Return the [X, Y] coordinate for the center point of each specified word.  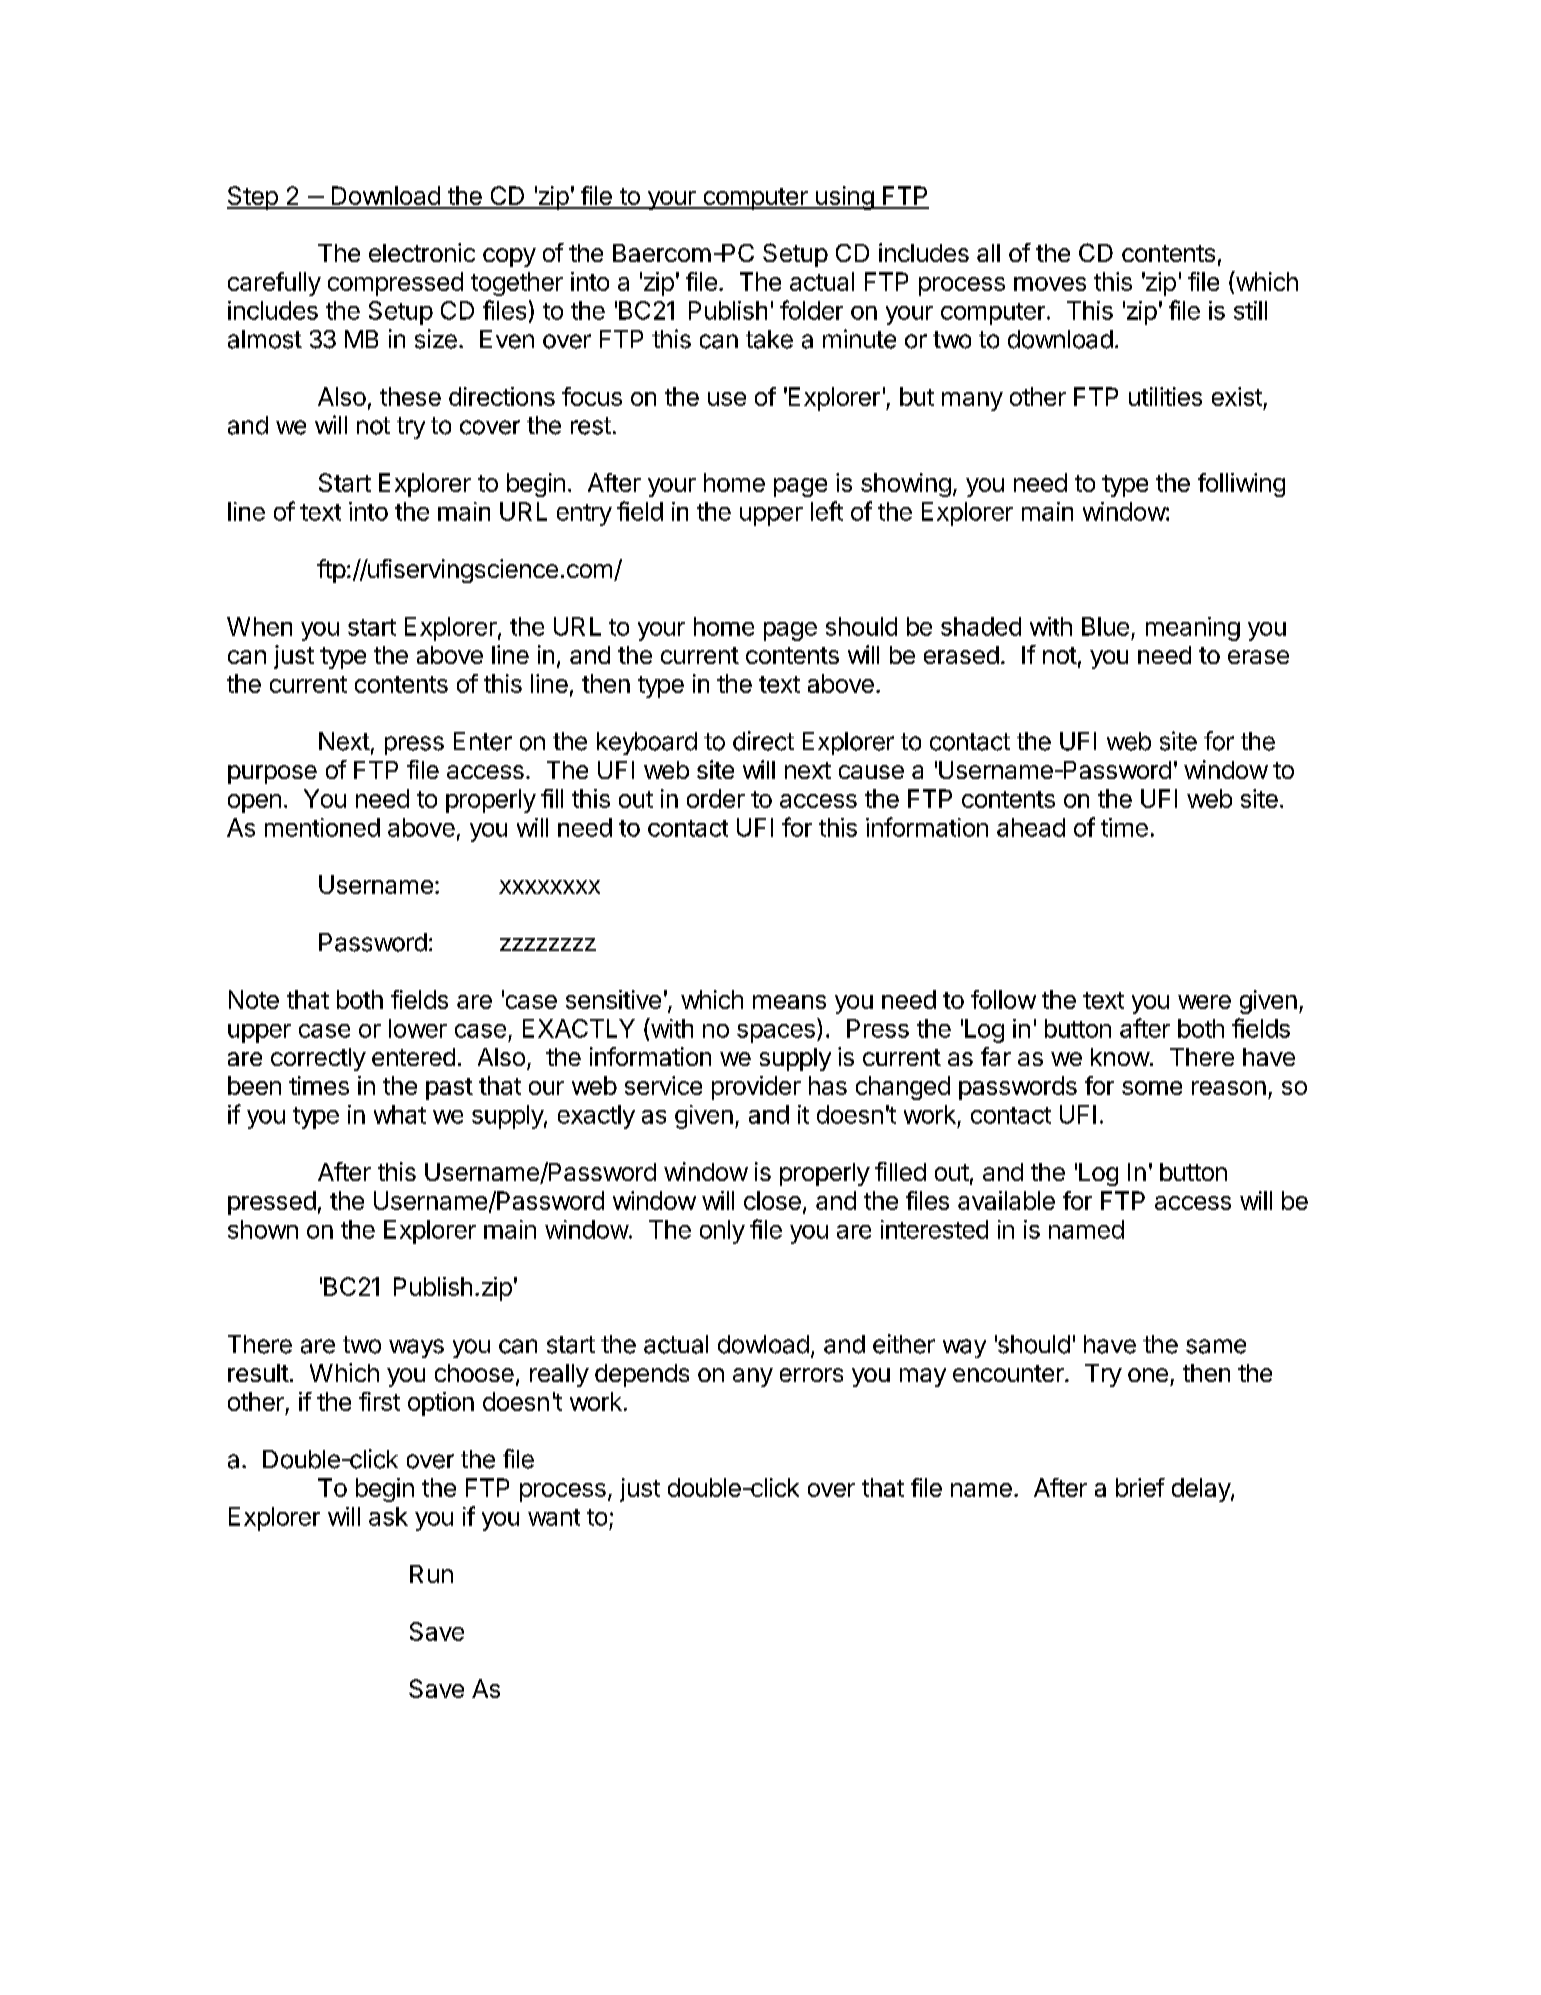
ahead [1031, 827]
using [844, 198]
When [259, 626]
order [716, 798]
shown [263, 1229]
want [554, 1517]
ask [388, 1516]
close [772, 1200]
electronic [422, 252]
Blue [1105, 626]
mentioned [322, 827]
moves [1050, 284]
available [1006, 1200]
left [827, 511]
